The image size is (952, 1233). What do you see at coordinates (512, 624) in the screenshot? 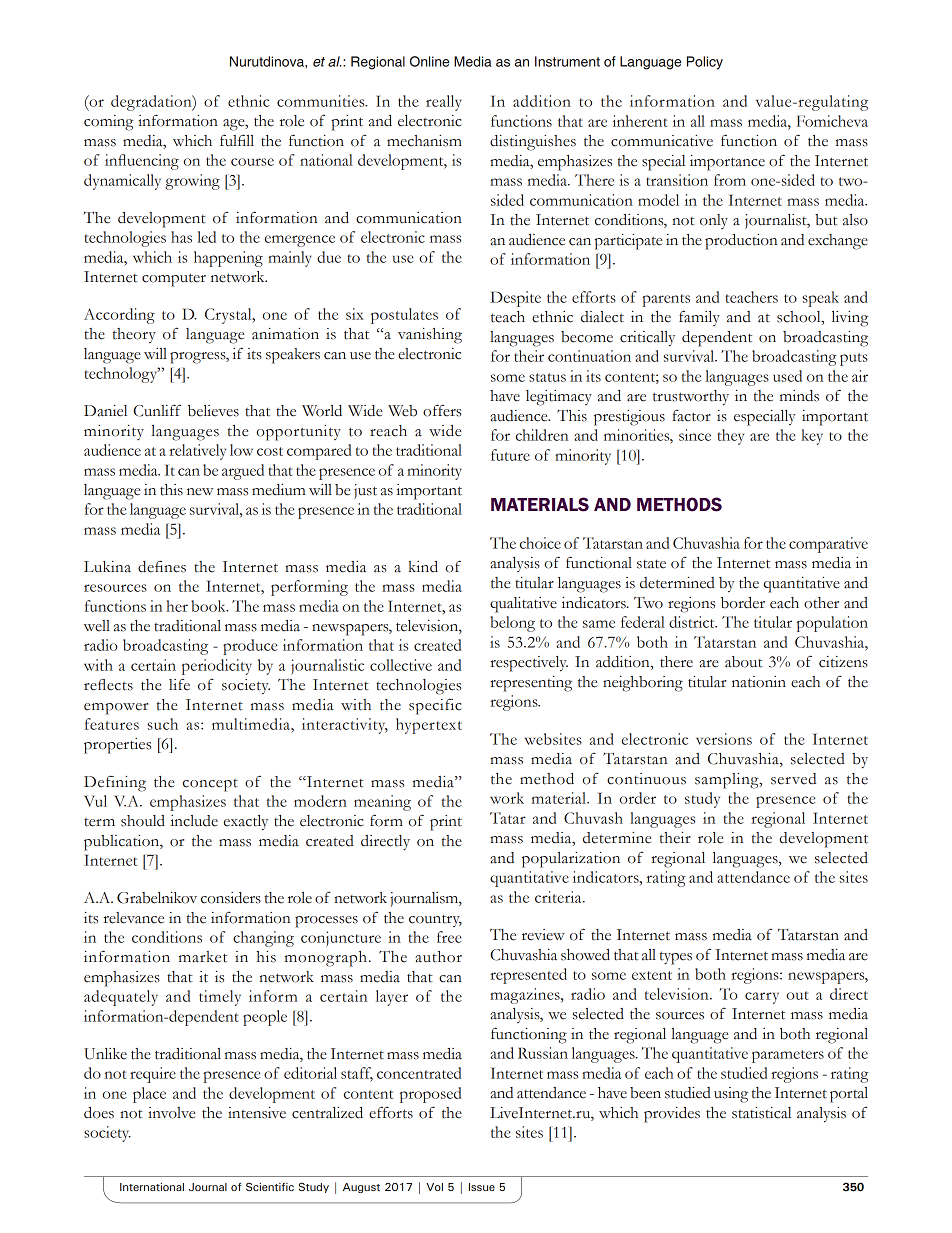
I see `belong` at bounding box center [512, 624].
